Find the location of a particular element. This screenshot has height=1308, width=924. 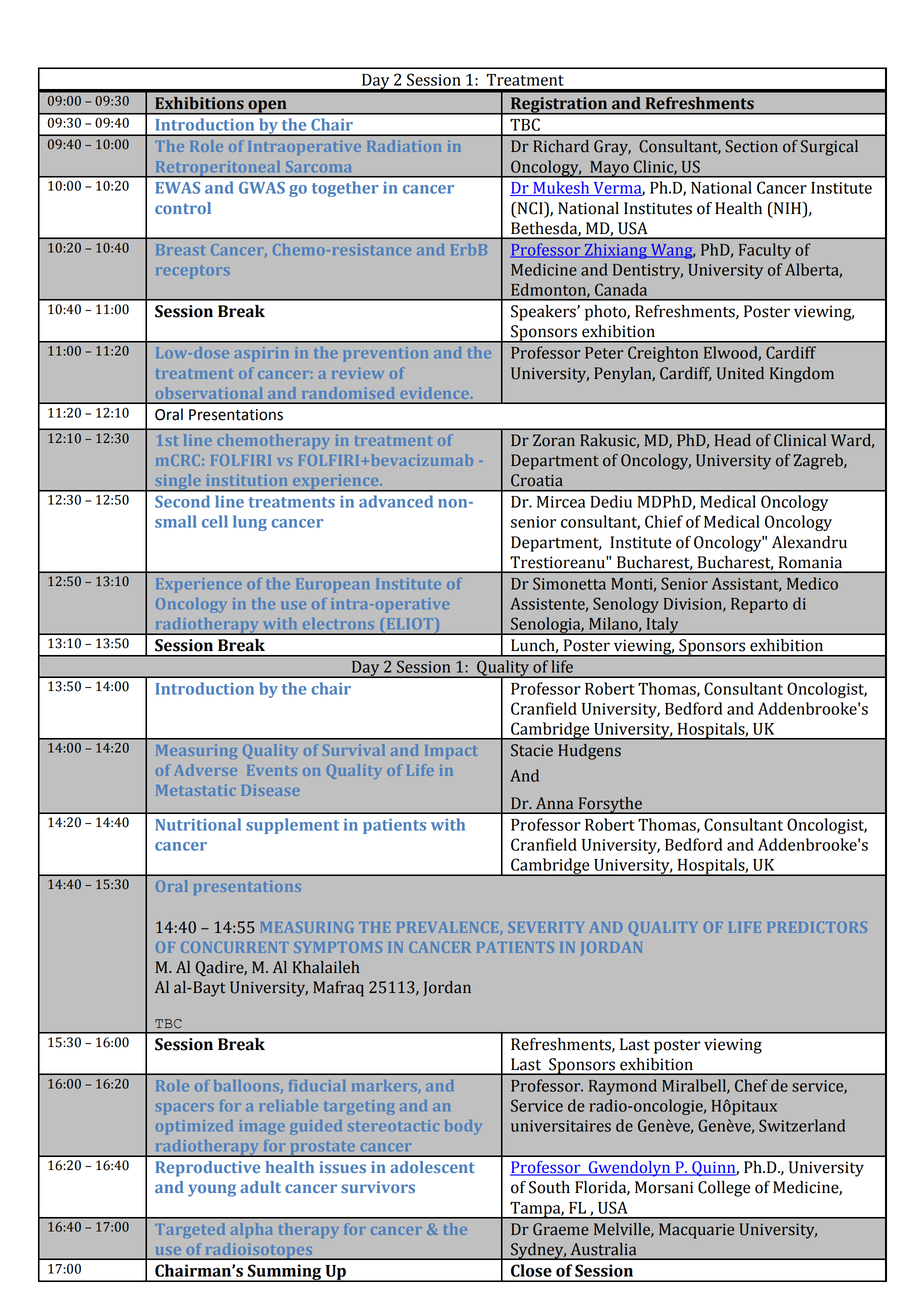

SEVERITY is located at coordinates (546, 927).
